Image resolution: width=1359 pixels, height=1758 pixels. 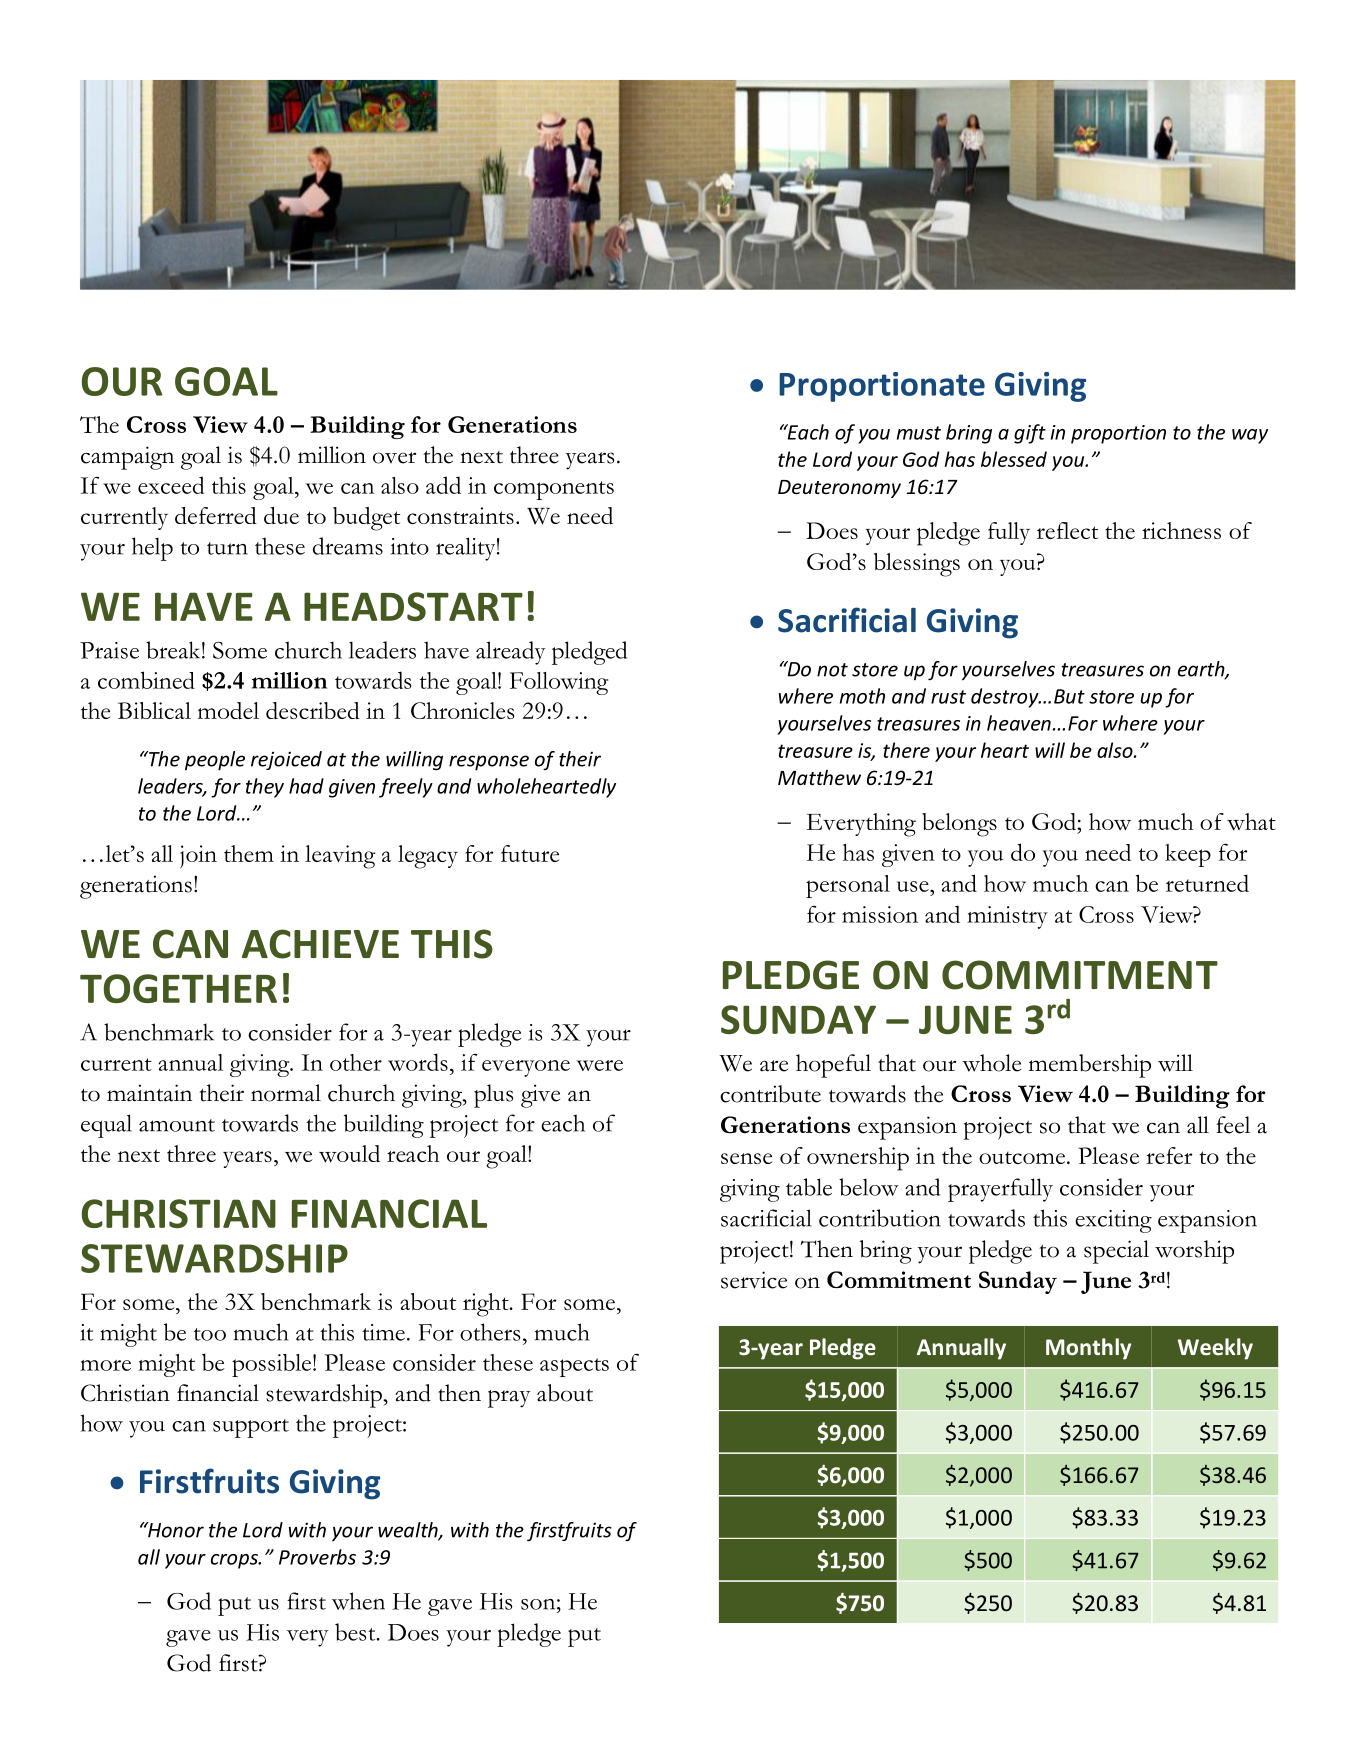 I want to click on would, so click(x=349, y=1154).
